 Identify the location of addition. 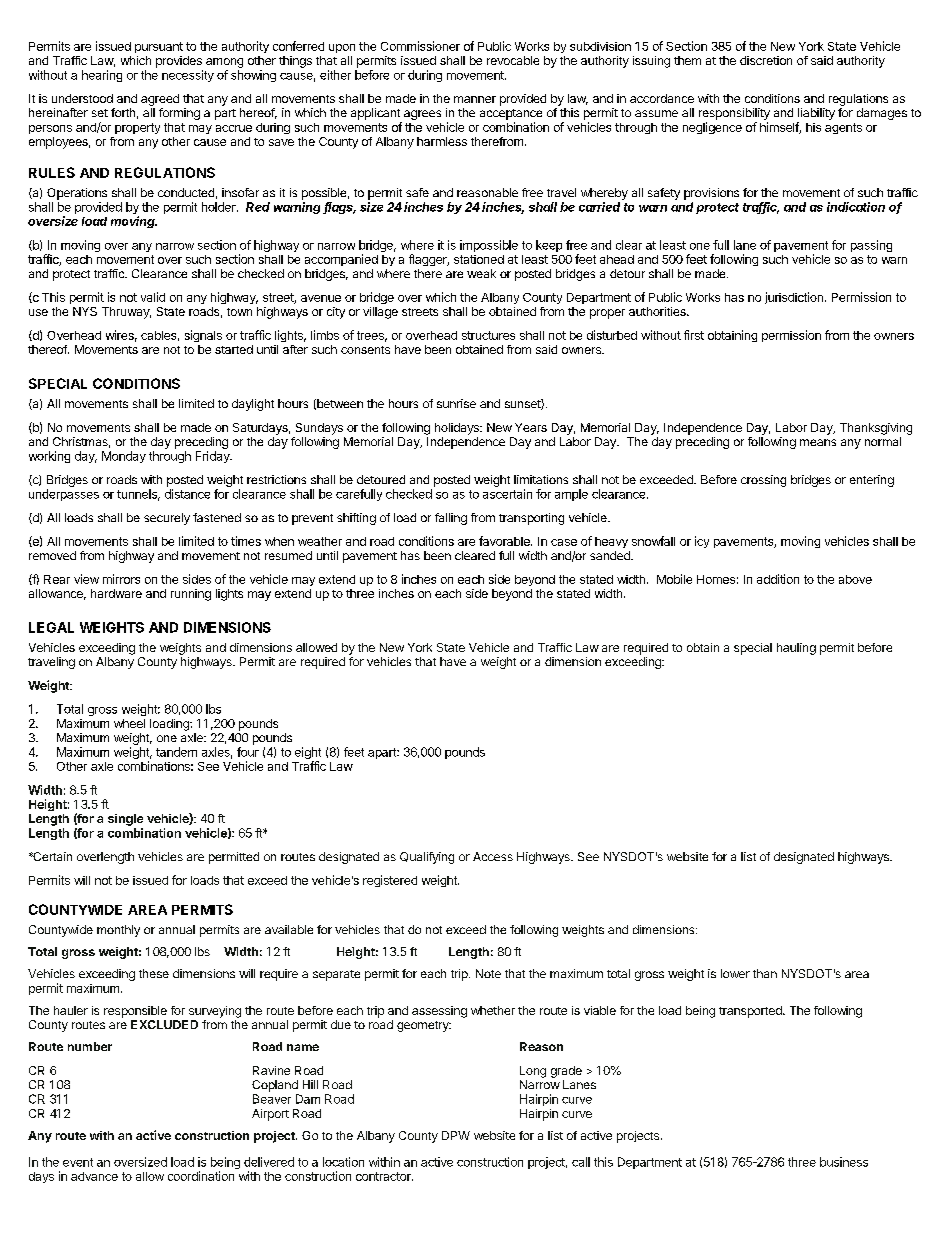
(778, 579).
